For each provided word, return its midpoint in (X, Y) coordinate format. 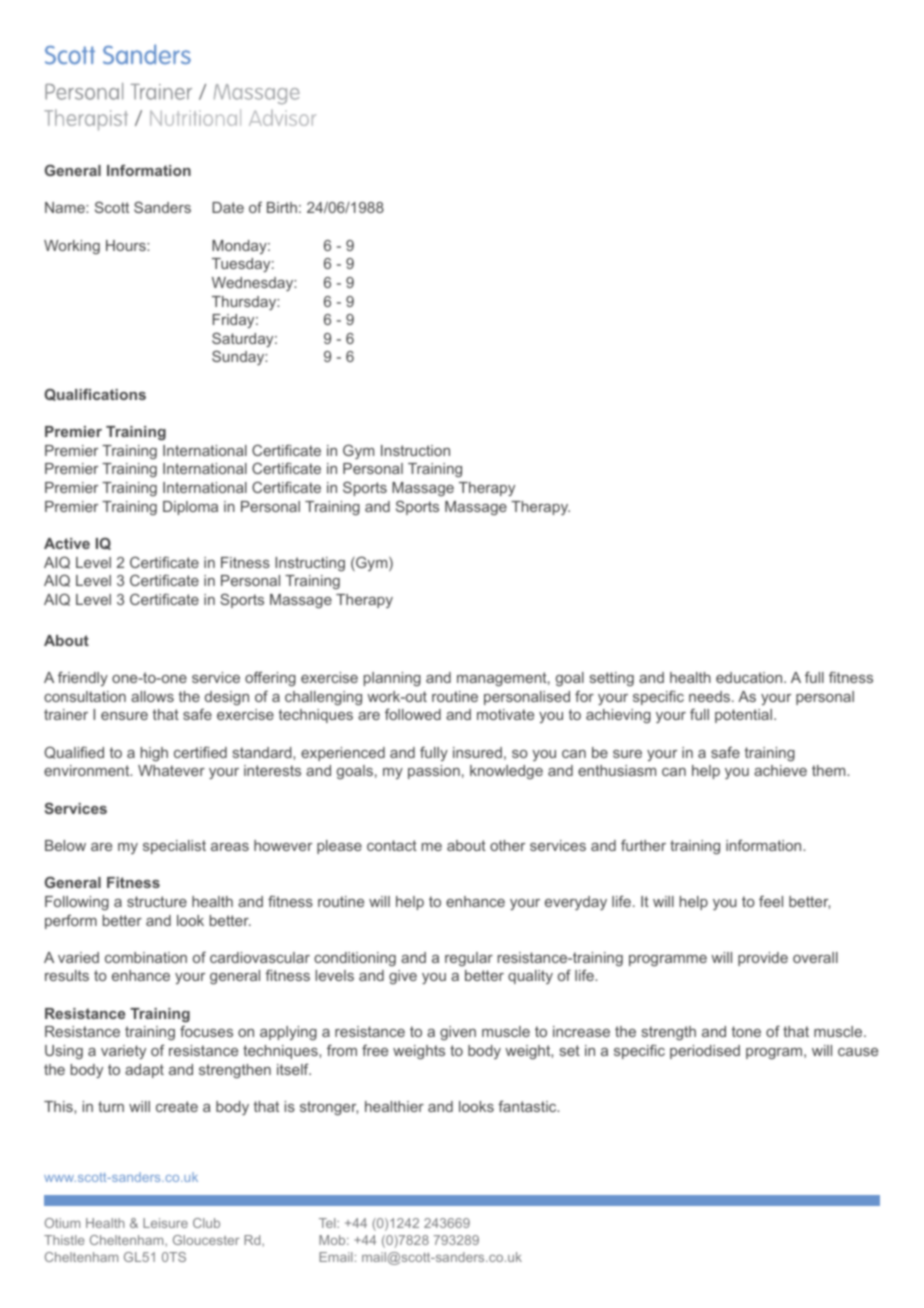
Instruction (415, 450)
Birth (282, 207)
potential (743, 716)
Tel (328, 1223)
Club (206, 1223)
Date (228, 207)
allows (152, 696)
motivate (505, 714)
